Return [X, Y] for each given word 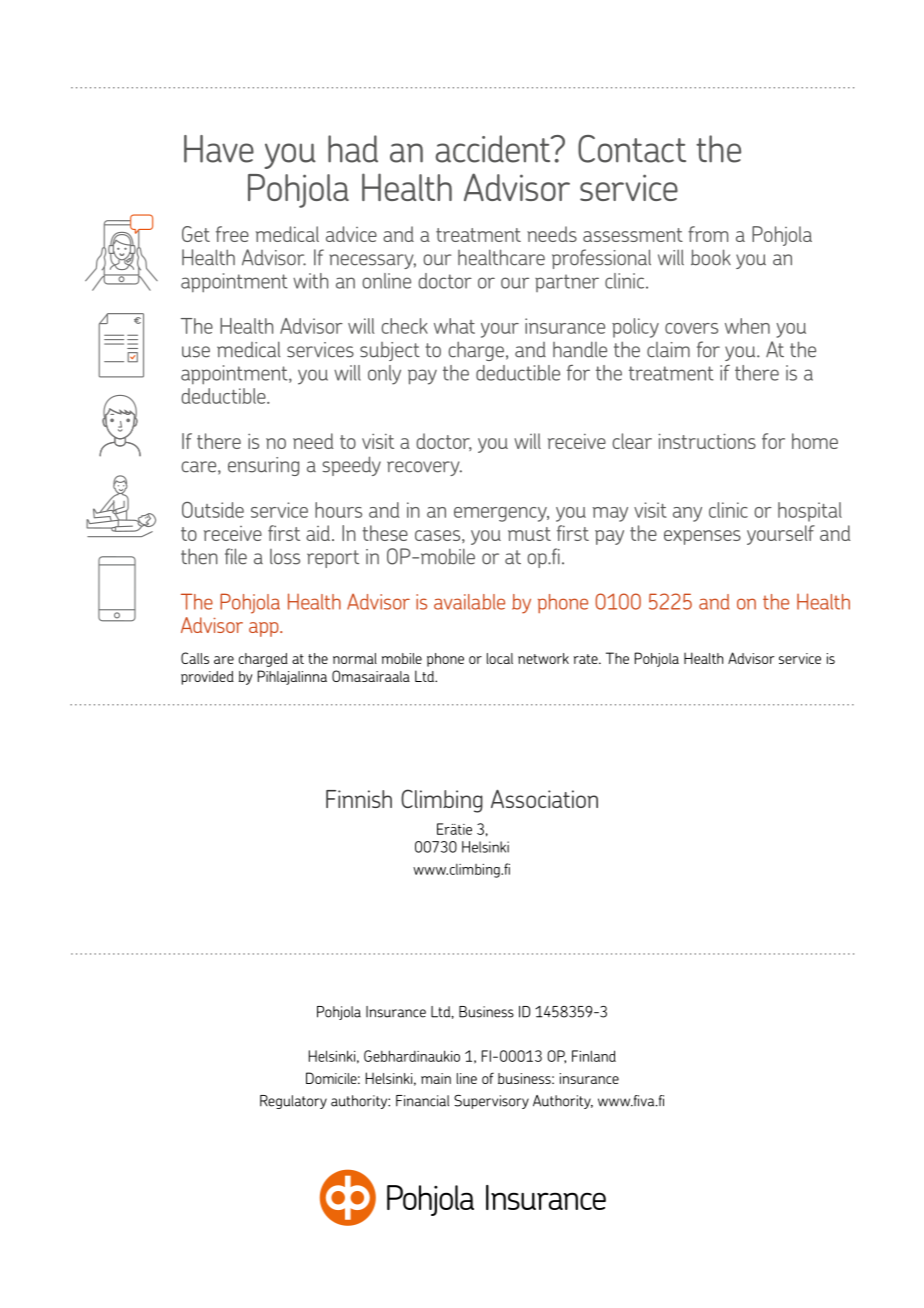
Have [219, 149]
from [708, 234]
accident [494, 149]
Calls [195, 658]
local [500, 658]
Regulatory [293, 1102]
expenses [702, 537]
